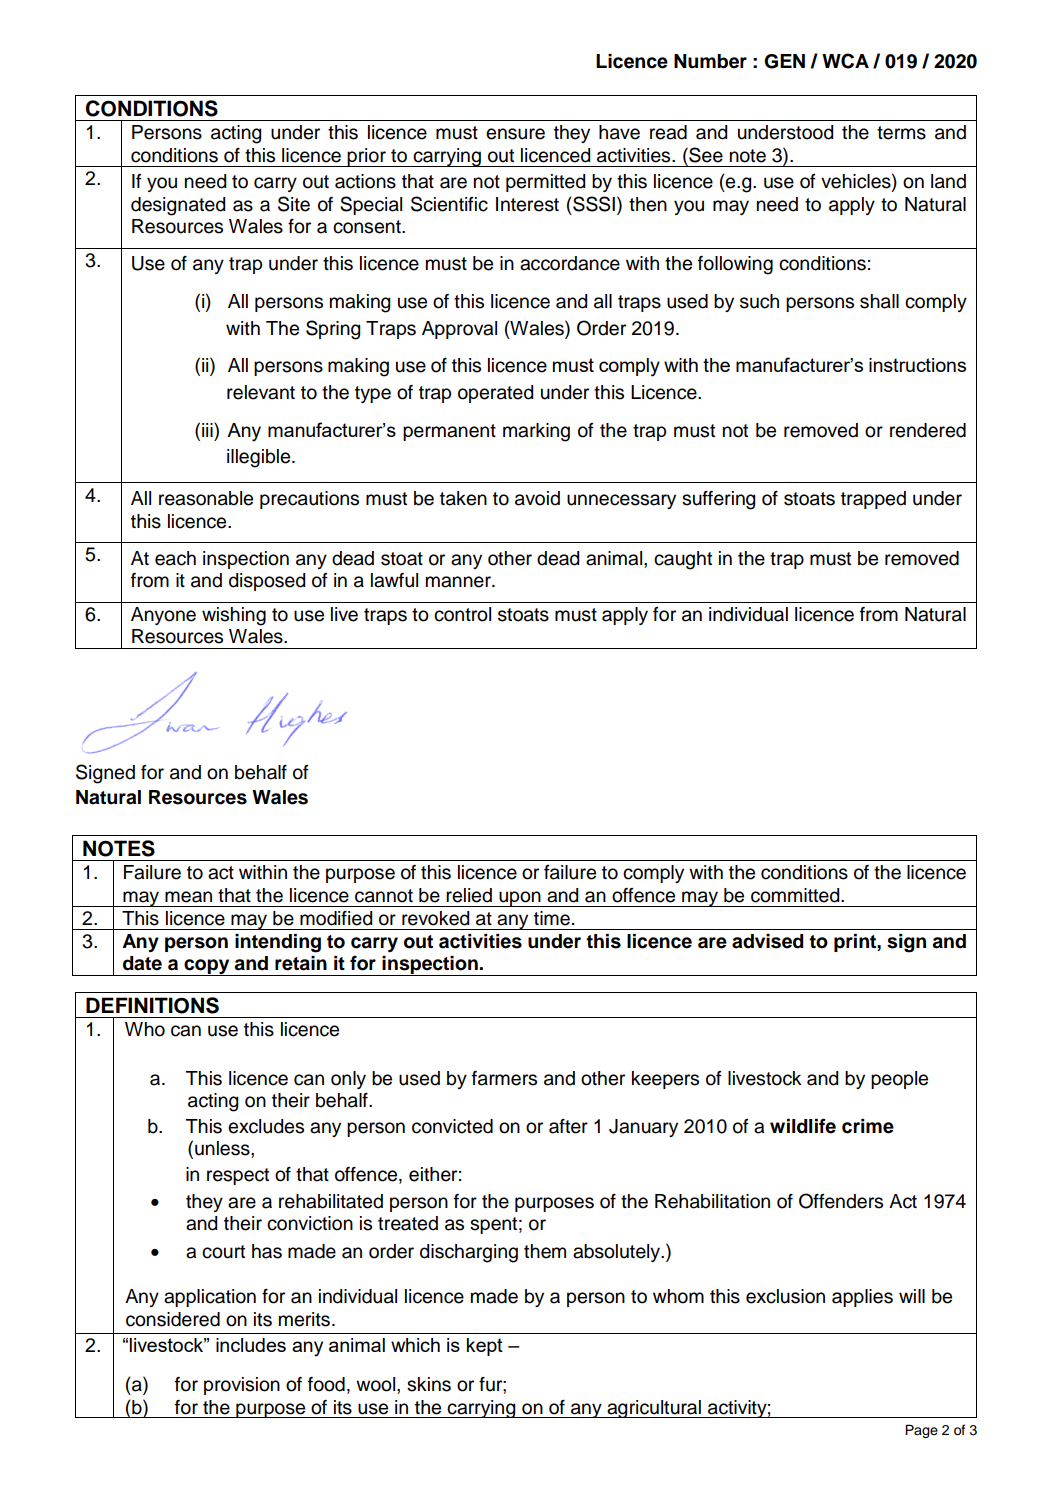 This screenshot has height=1488, width=1052. What do you see at coordinates (536, 432) in the screenshot?
I see `marking` at bounding box center [536, 432].
